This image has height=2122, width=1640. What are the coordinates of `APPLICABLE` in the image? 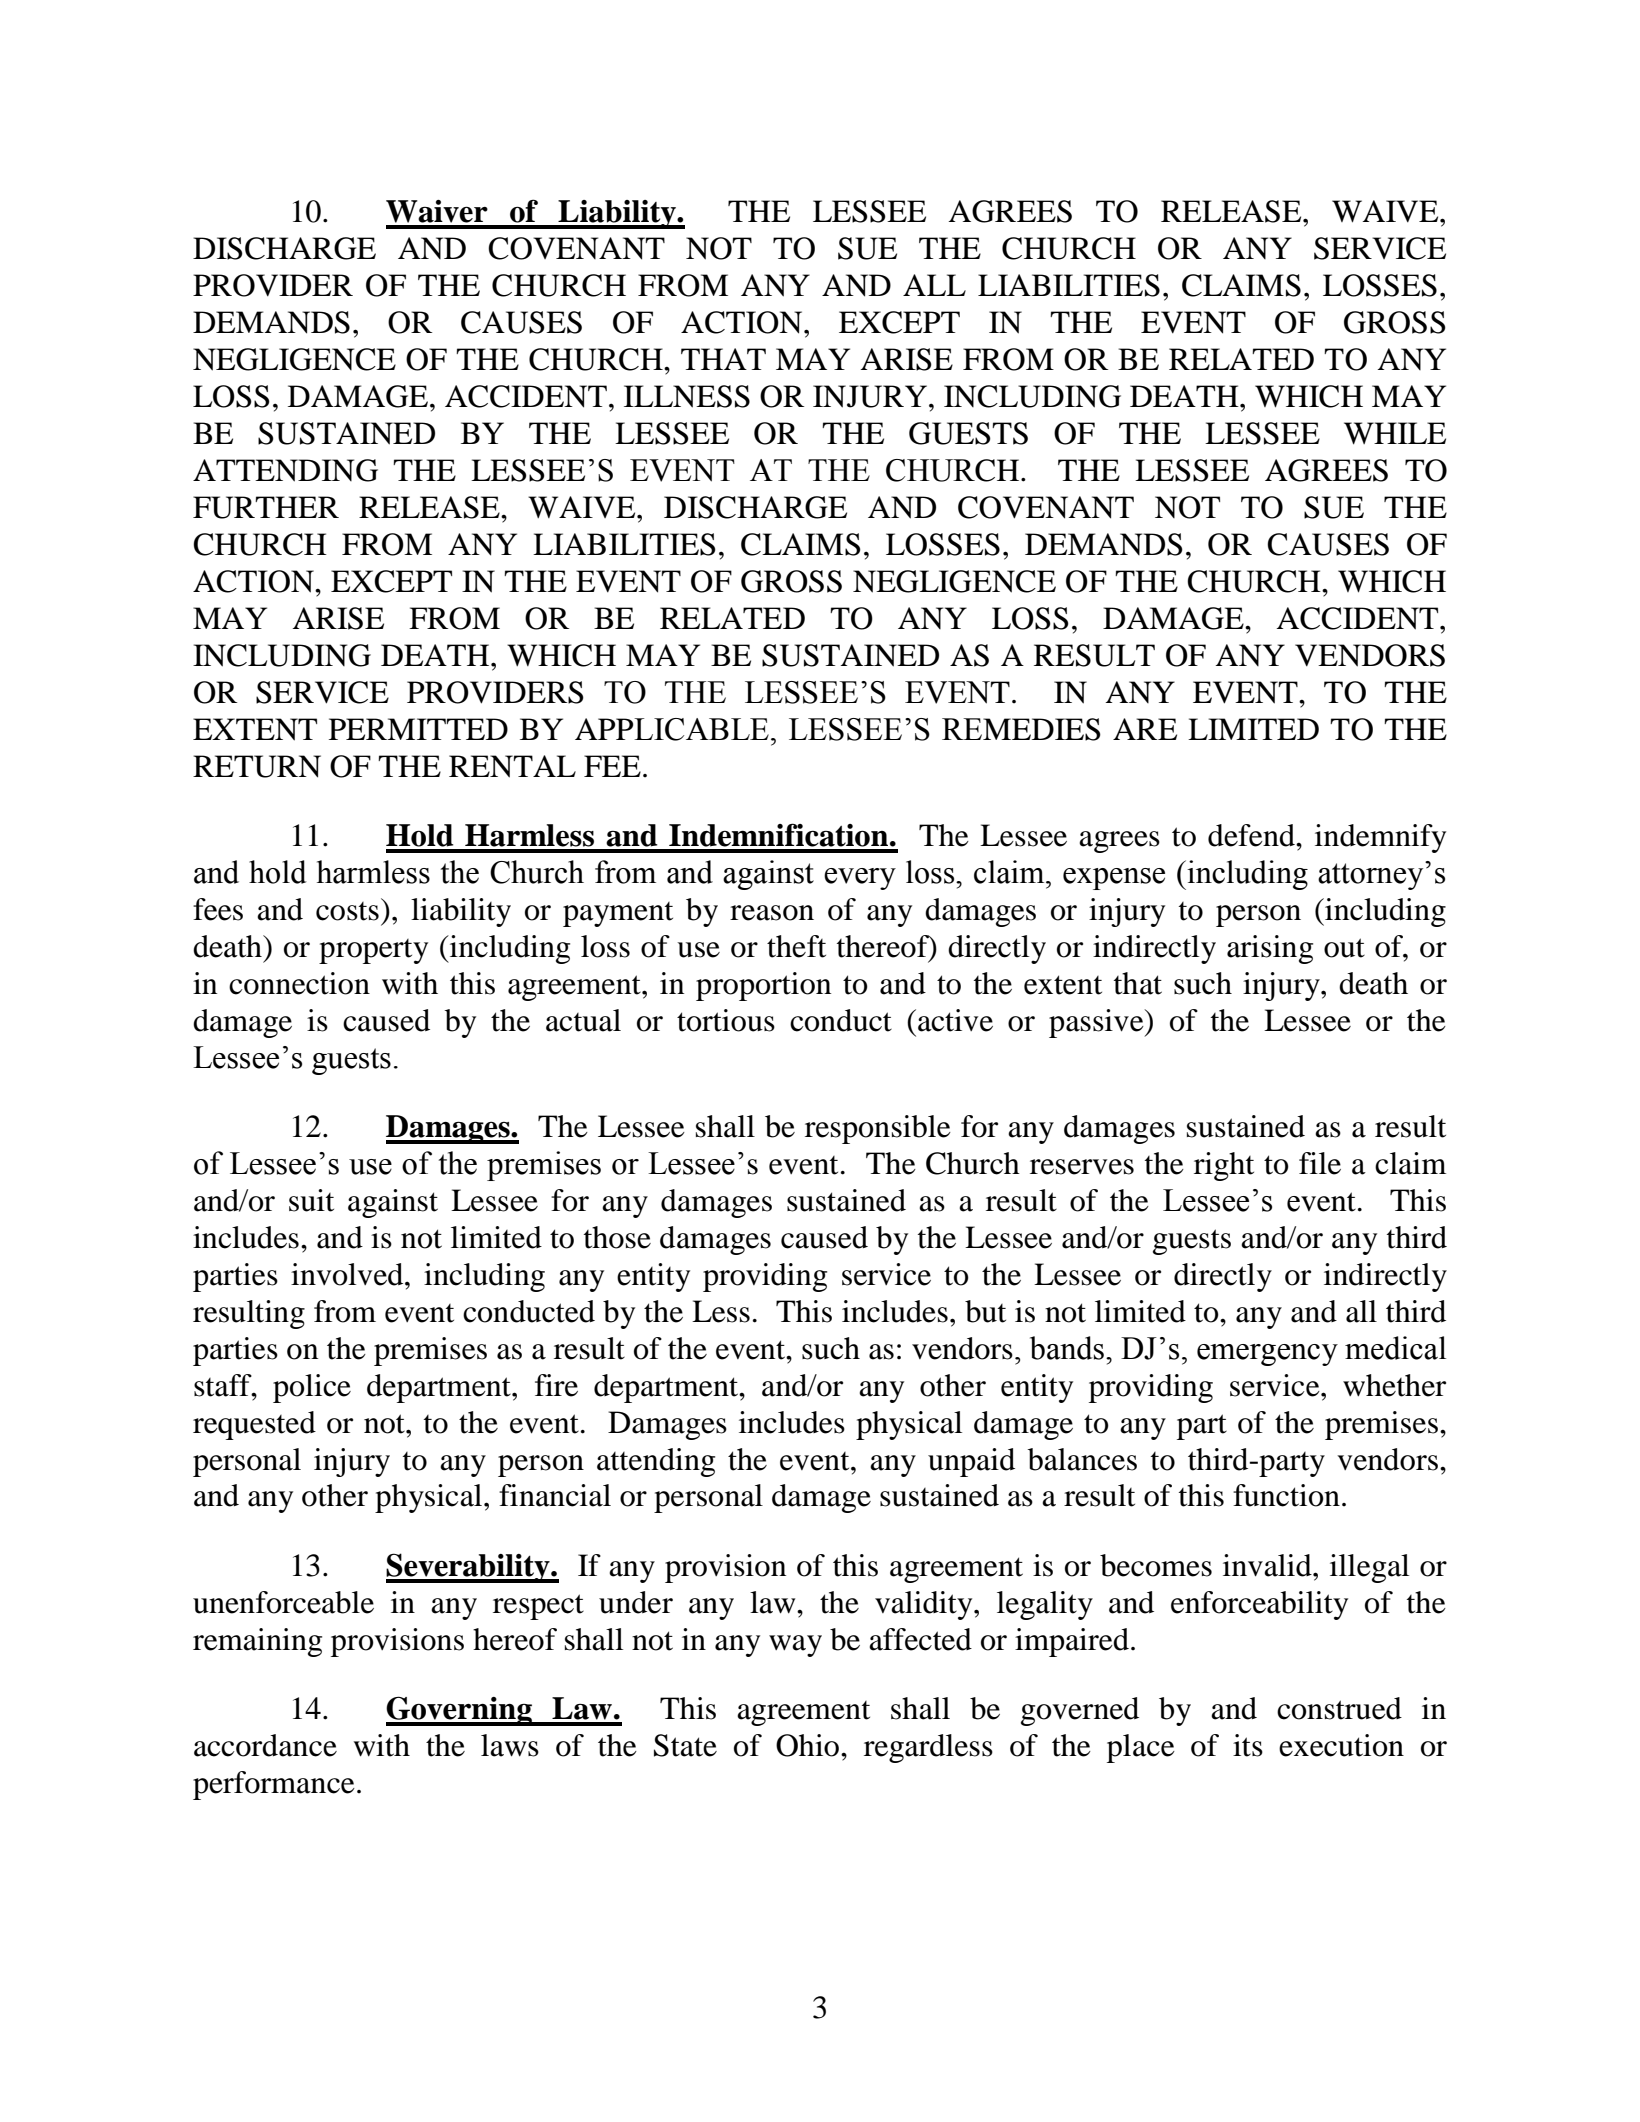 It's located at (672, 729).
